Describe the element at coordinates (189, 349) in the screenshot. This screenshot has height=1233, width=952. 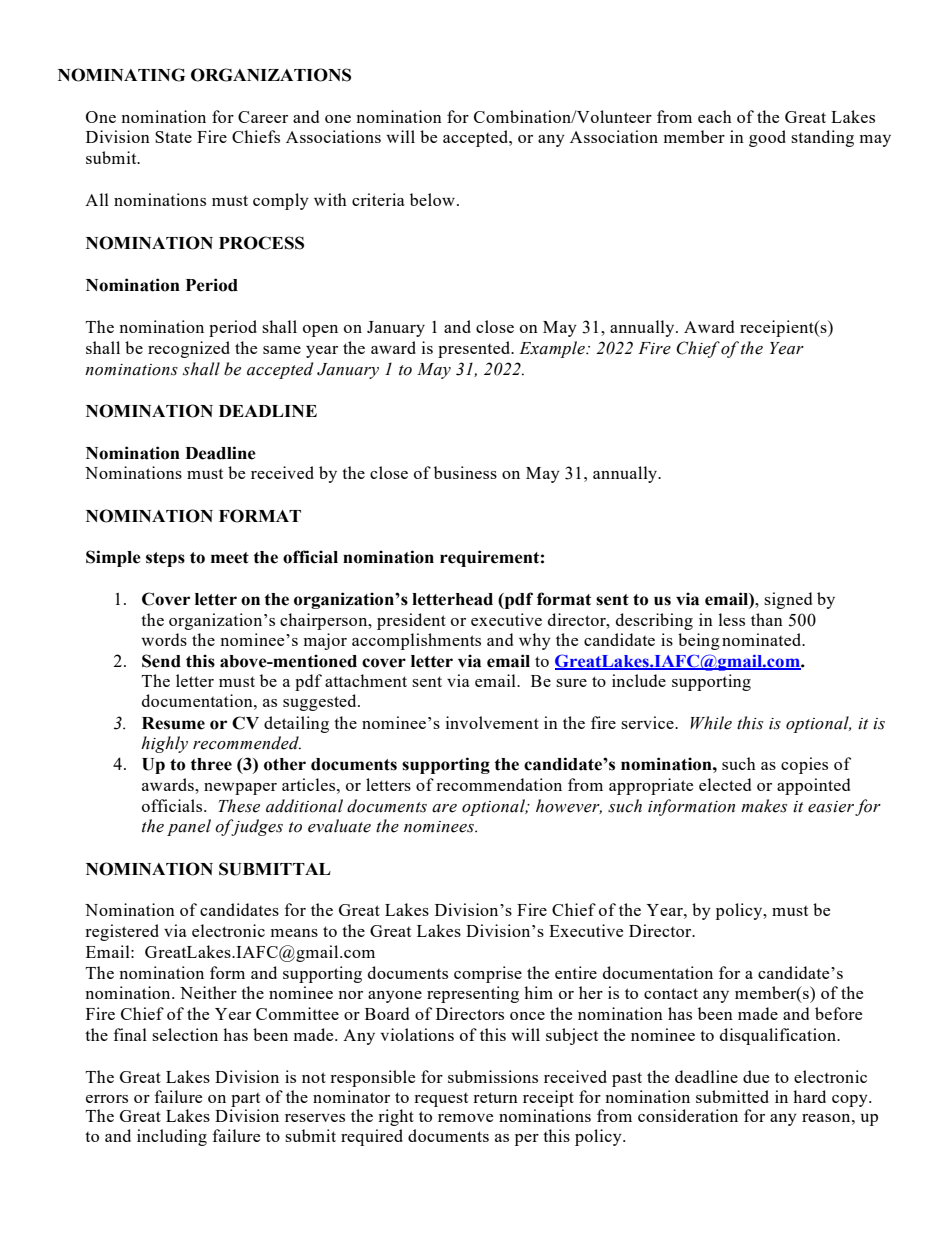
I see `recognized` at that location.
